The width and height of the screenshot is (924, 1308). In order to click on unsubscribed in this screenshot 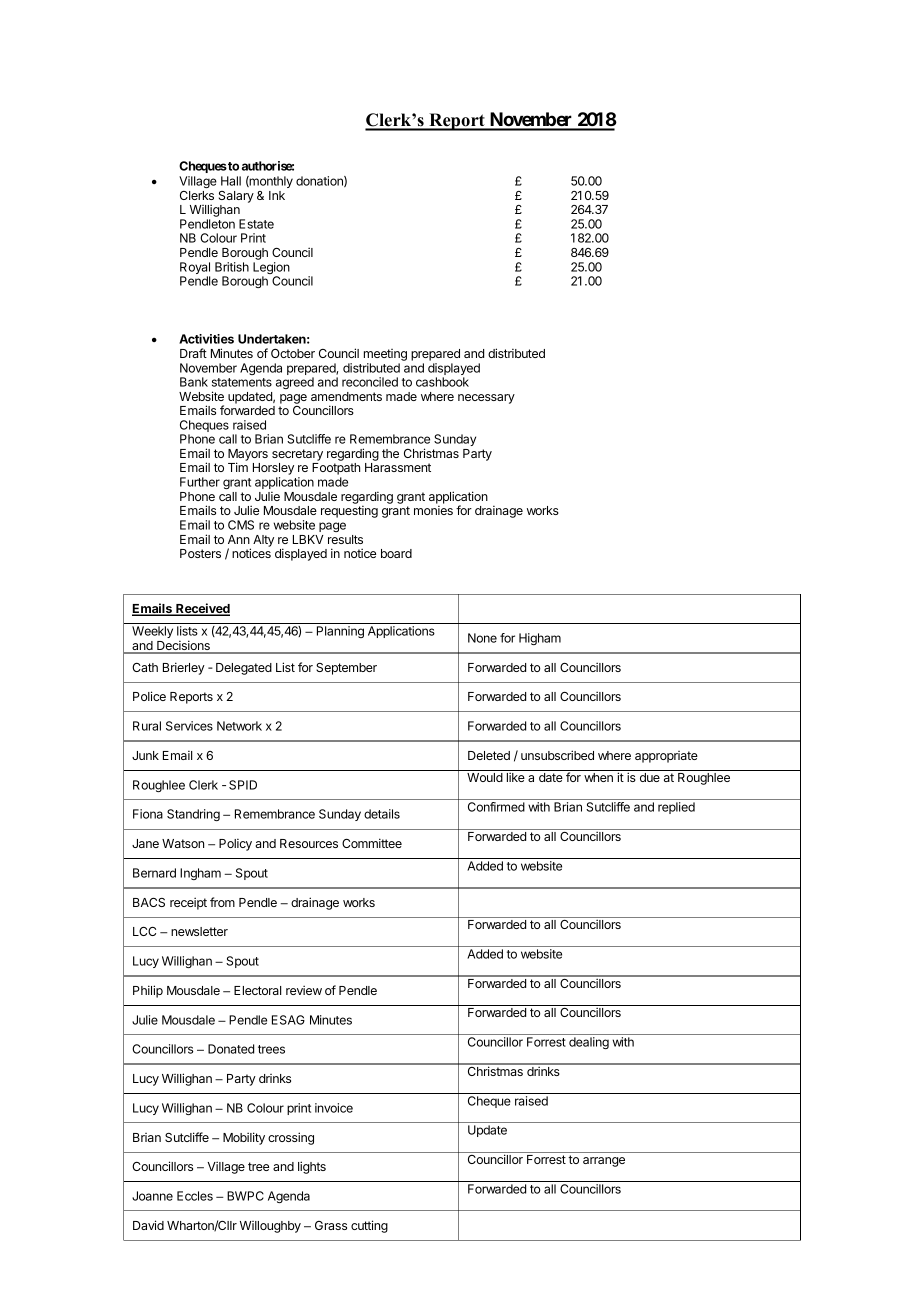, I will do `click(557, 755)`.
